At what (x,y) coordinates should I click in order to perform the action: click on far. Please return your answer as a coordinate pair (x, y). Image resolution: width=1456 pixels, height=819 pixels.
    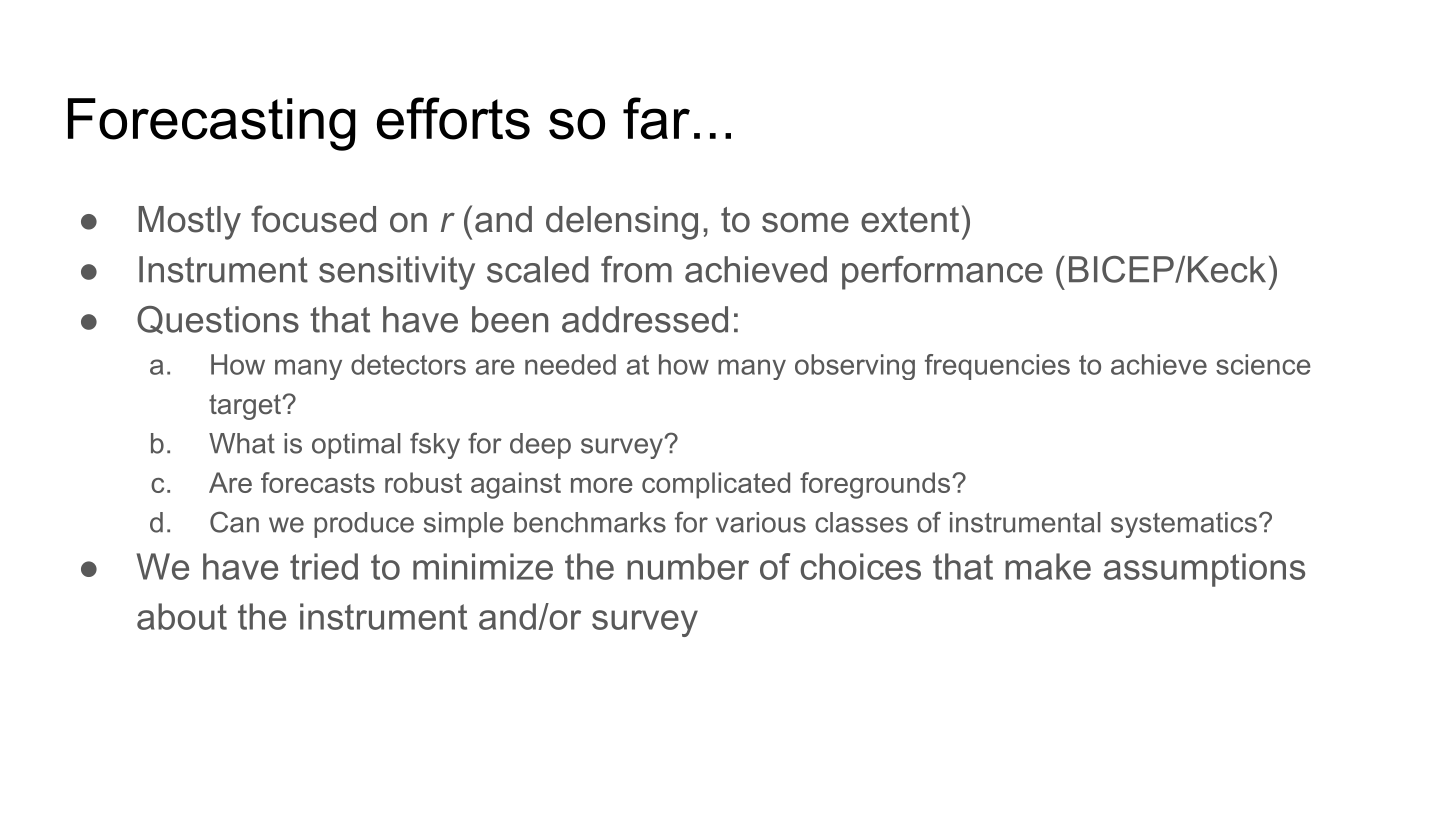
    Looking at the image, I should click on (656, 118).
